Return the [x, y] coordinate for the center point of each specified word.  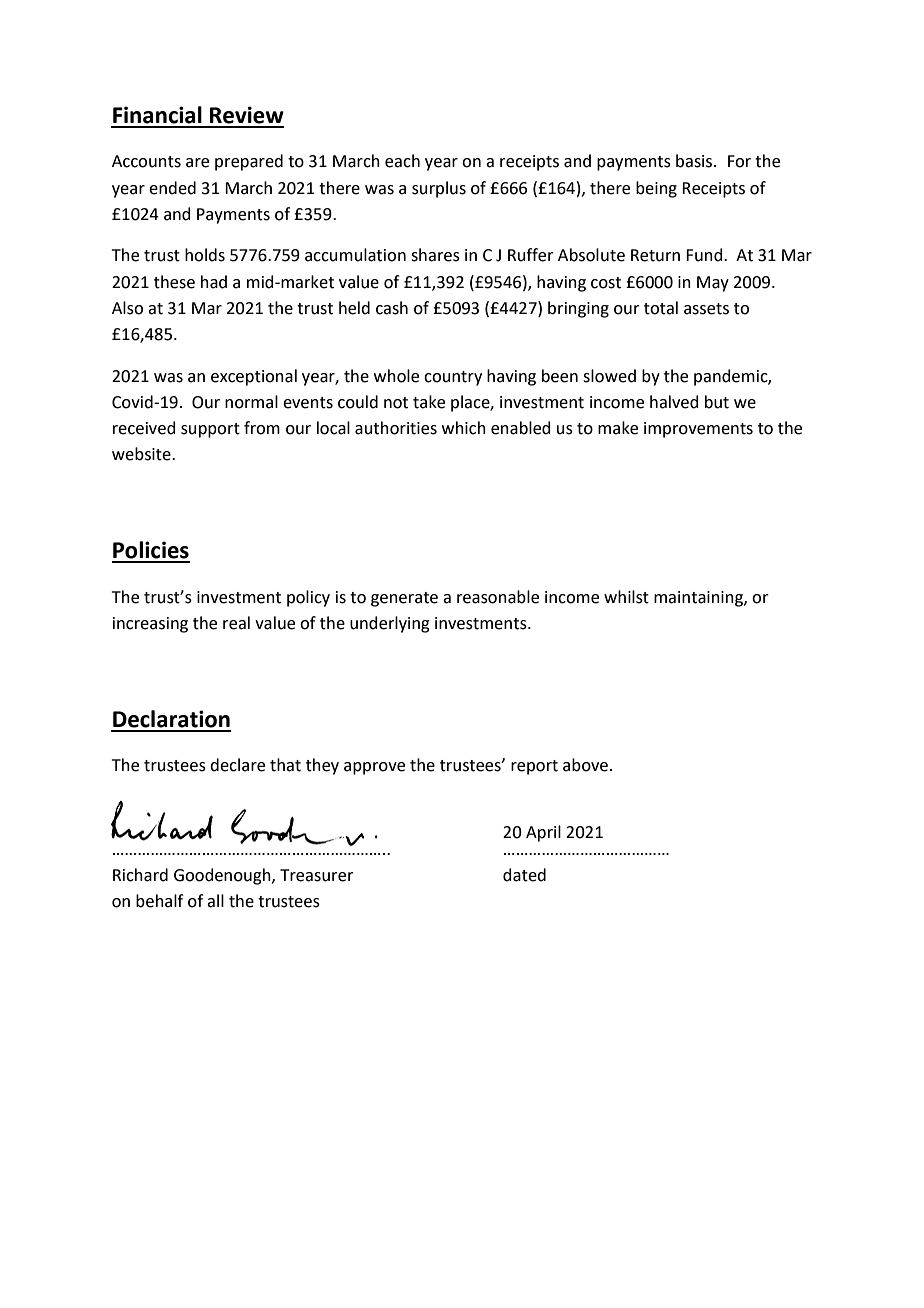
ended [172, 188]
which [464, 428]
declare [237, 765]
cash [392, 308]
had [214, 282]
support [210, 430]
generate [404, 599]
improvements [698, 430]
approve [374, 768]
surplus [439, 189]
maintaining [699, 599]
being [656, 189]
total [661, 308]
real [236, 623]
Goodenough [223, 876]
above [585, 765]
